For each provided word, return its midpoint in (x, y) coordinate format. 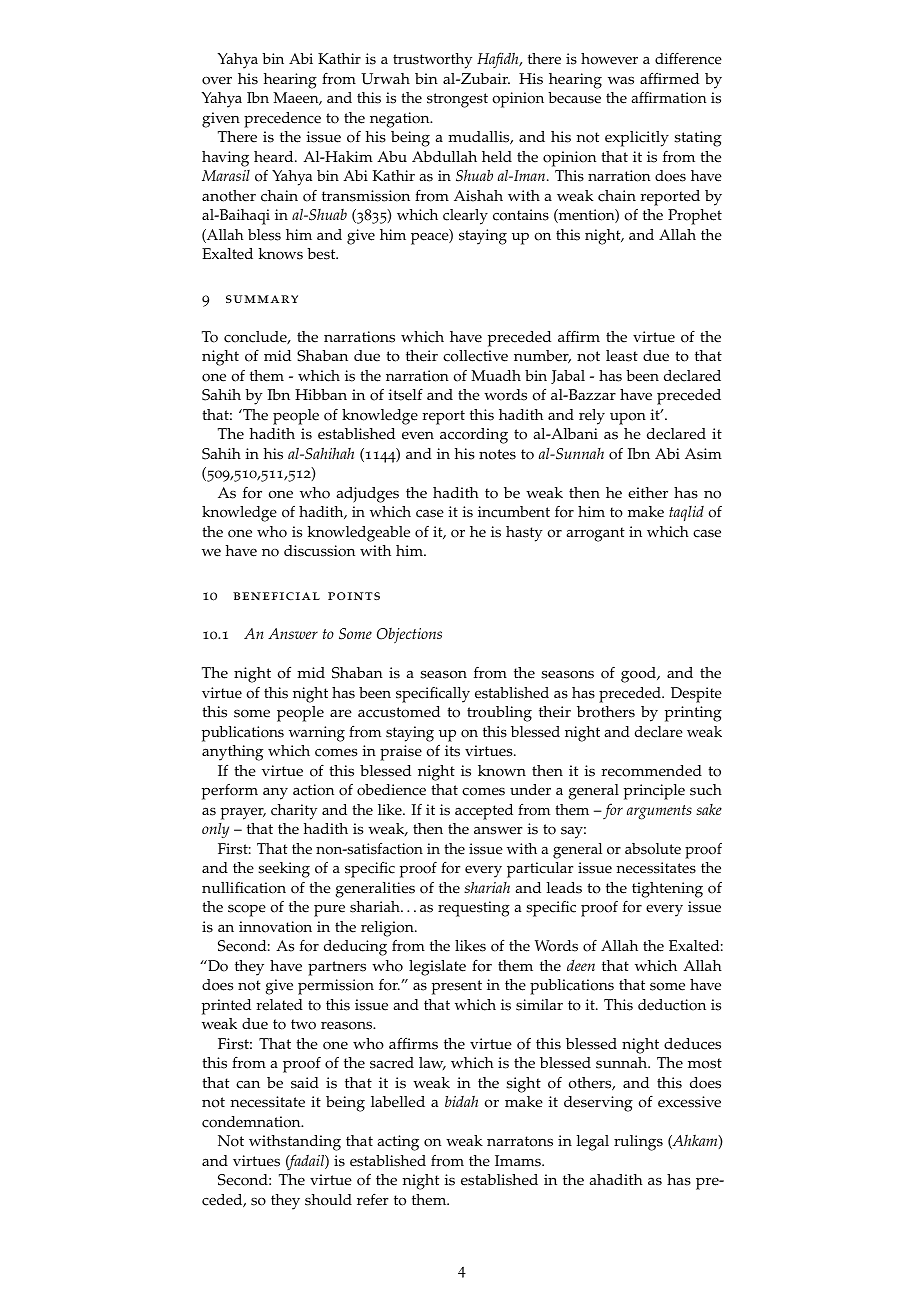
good (639, 675)
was (621, 80)
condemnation (252, 1122)
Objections (409, 635)
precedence (282, 120)
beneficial (276, 596)
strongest (457, 100)
